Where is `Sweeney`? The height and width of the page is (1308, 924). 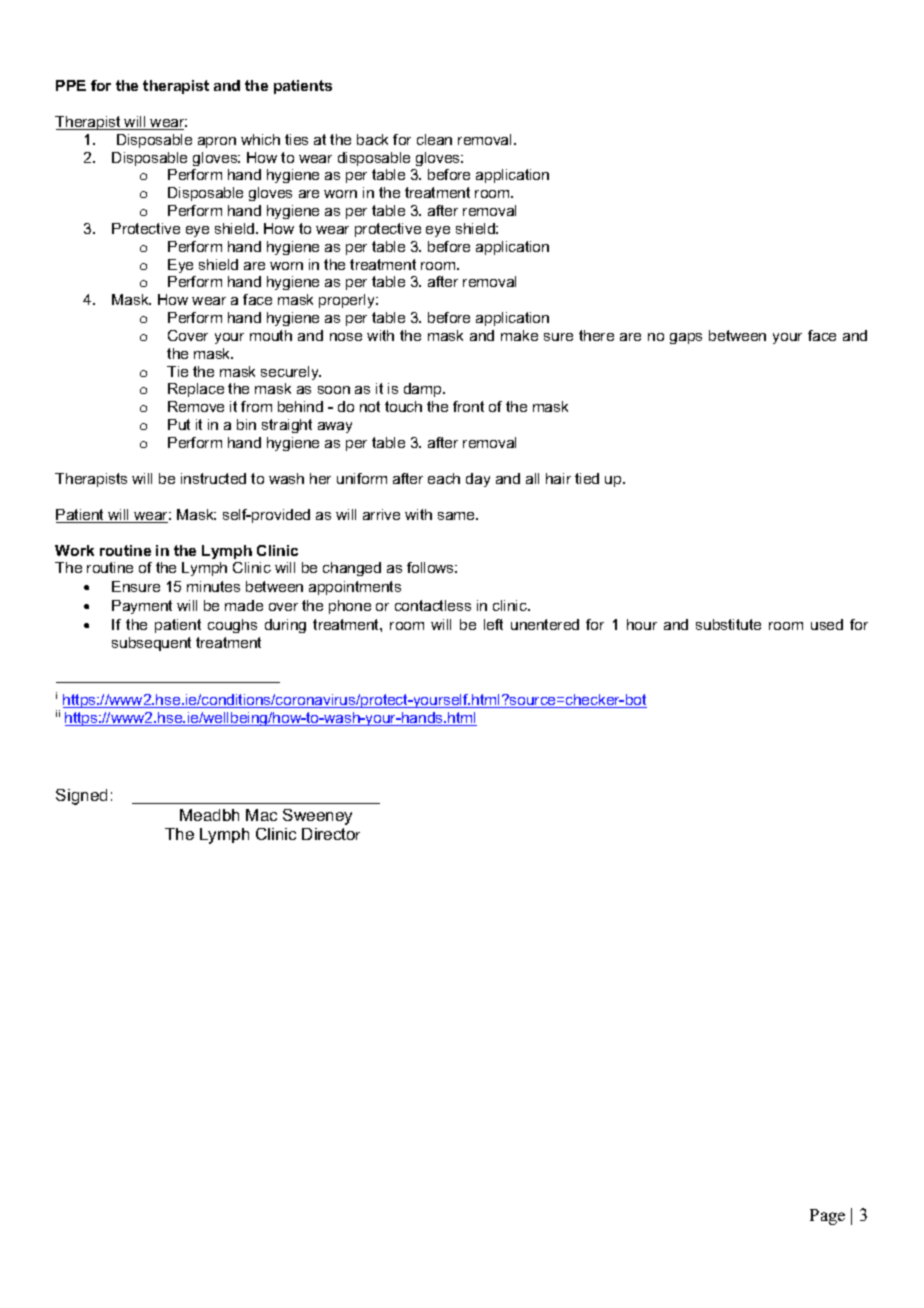
Sweeney is located at coordinates (317, 817).
